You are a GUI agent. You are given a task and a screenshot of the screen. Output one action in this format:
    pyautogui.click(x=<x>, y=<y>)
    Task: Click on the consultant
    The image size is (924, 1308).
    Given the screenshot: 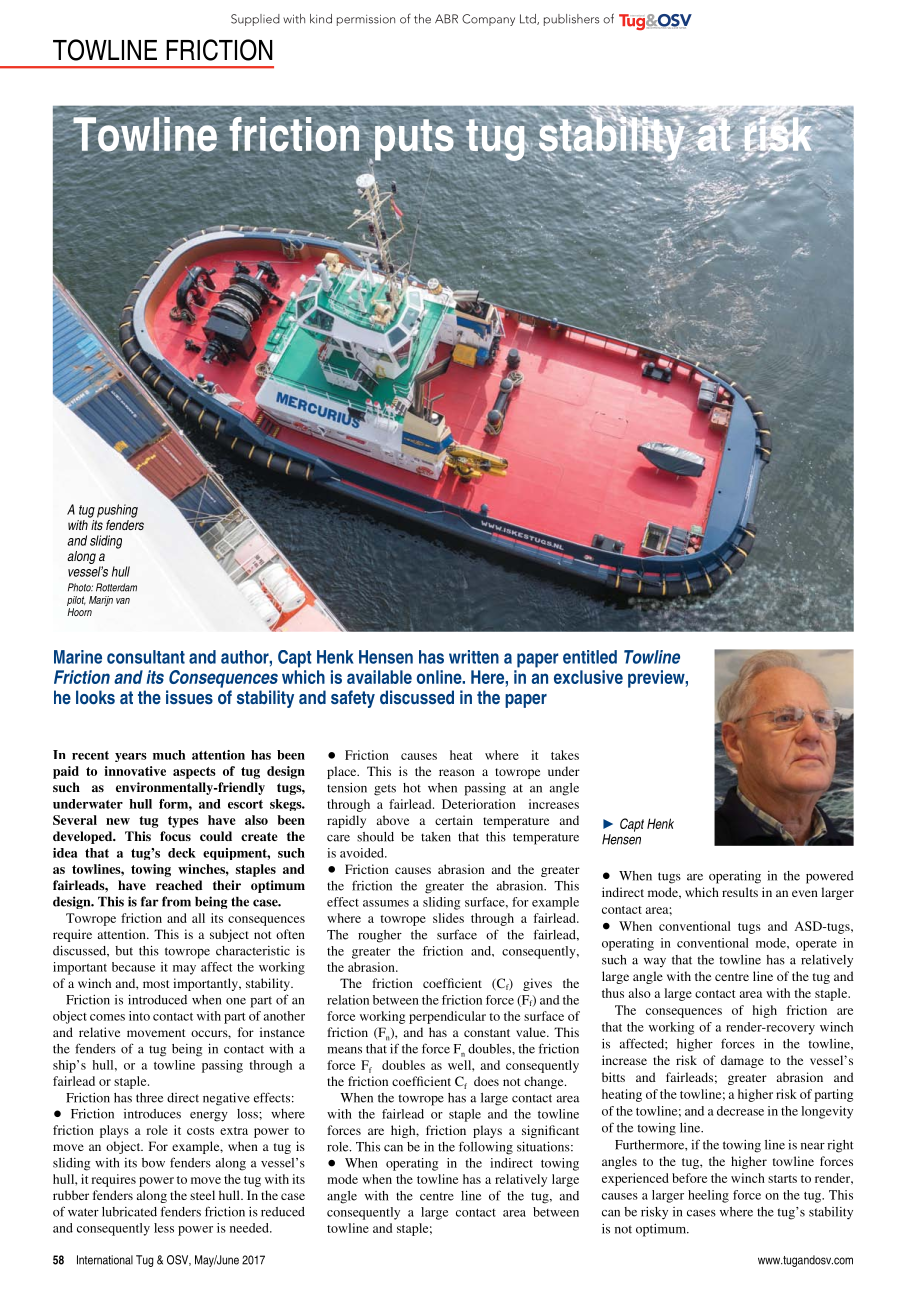 What is the action you would take?
    pyautogui.click(x=146, y=657)
